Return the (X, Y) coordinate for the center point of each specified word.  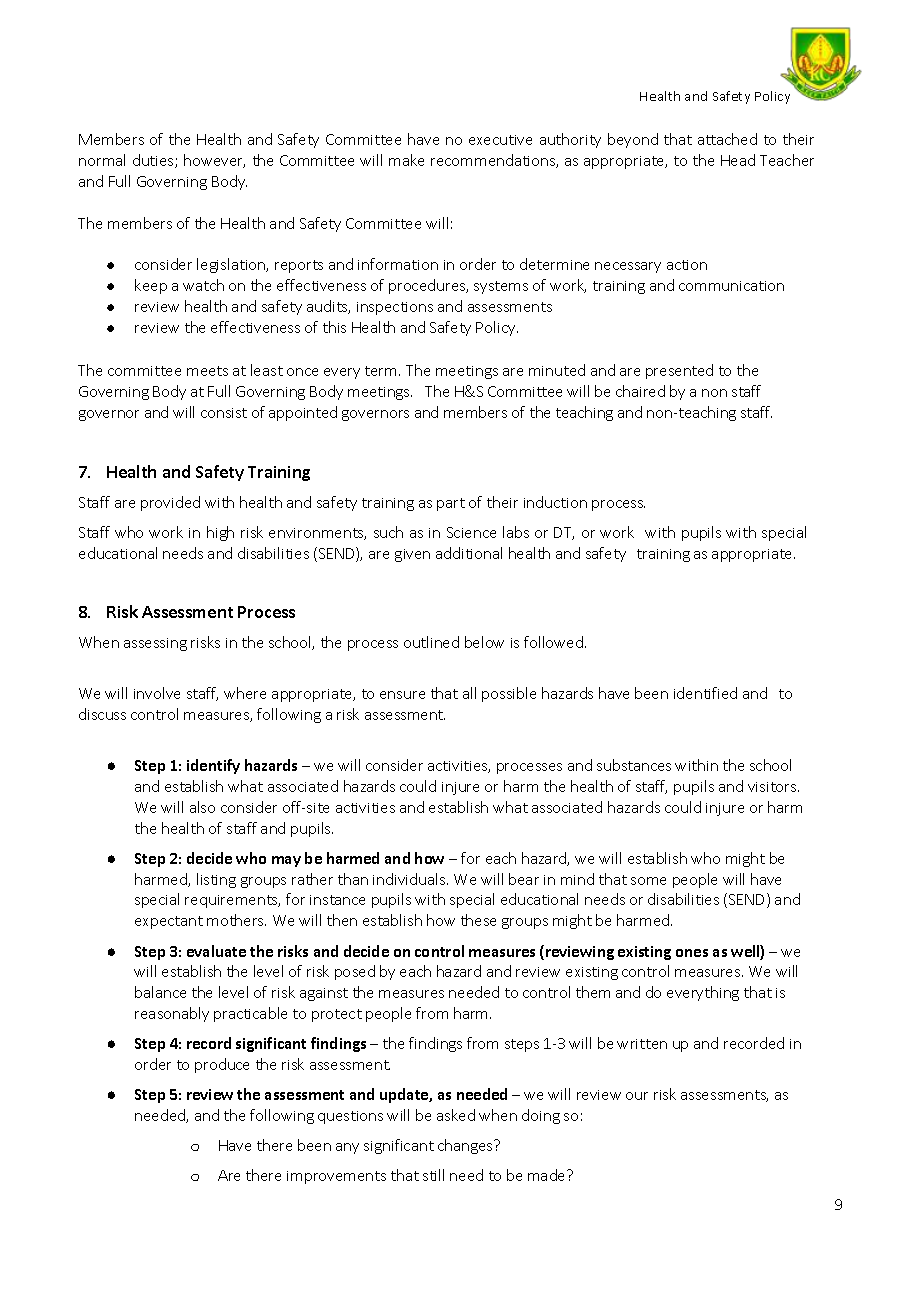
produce (222, 1065)
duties (154, 161)
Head (738, 160)
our (637, 1096)
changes (466, 1146)
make (406, 160)
